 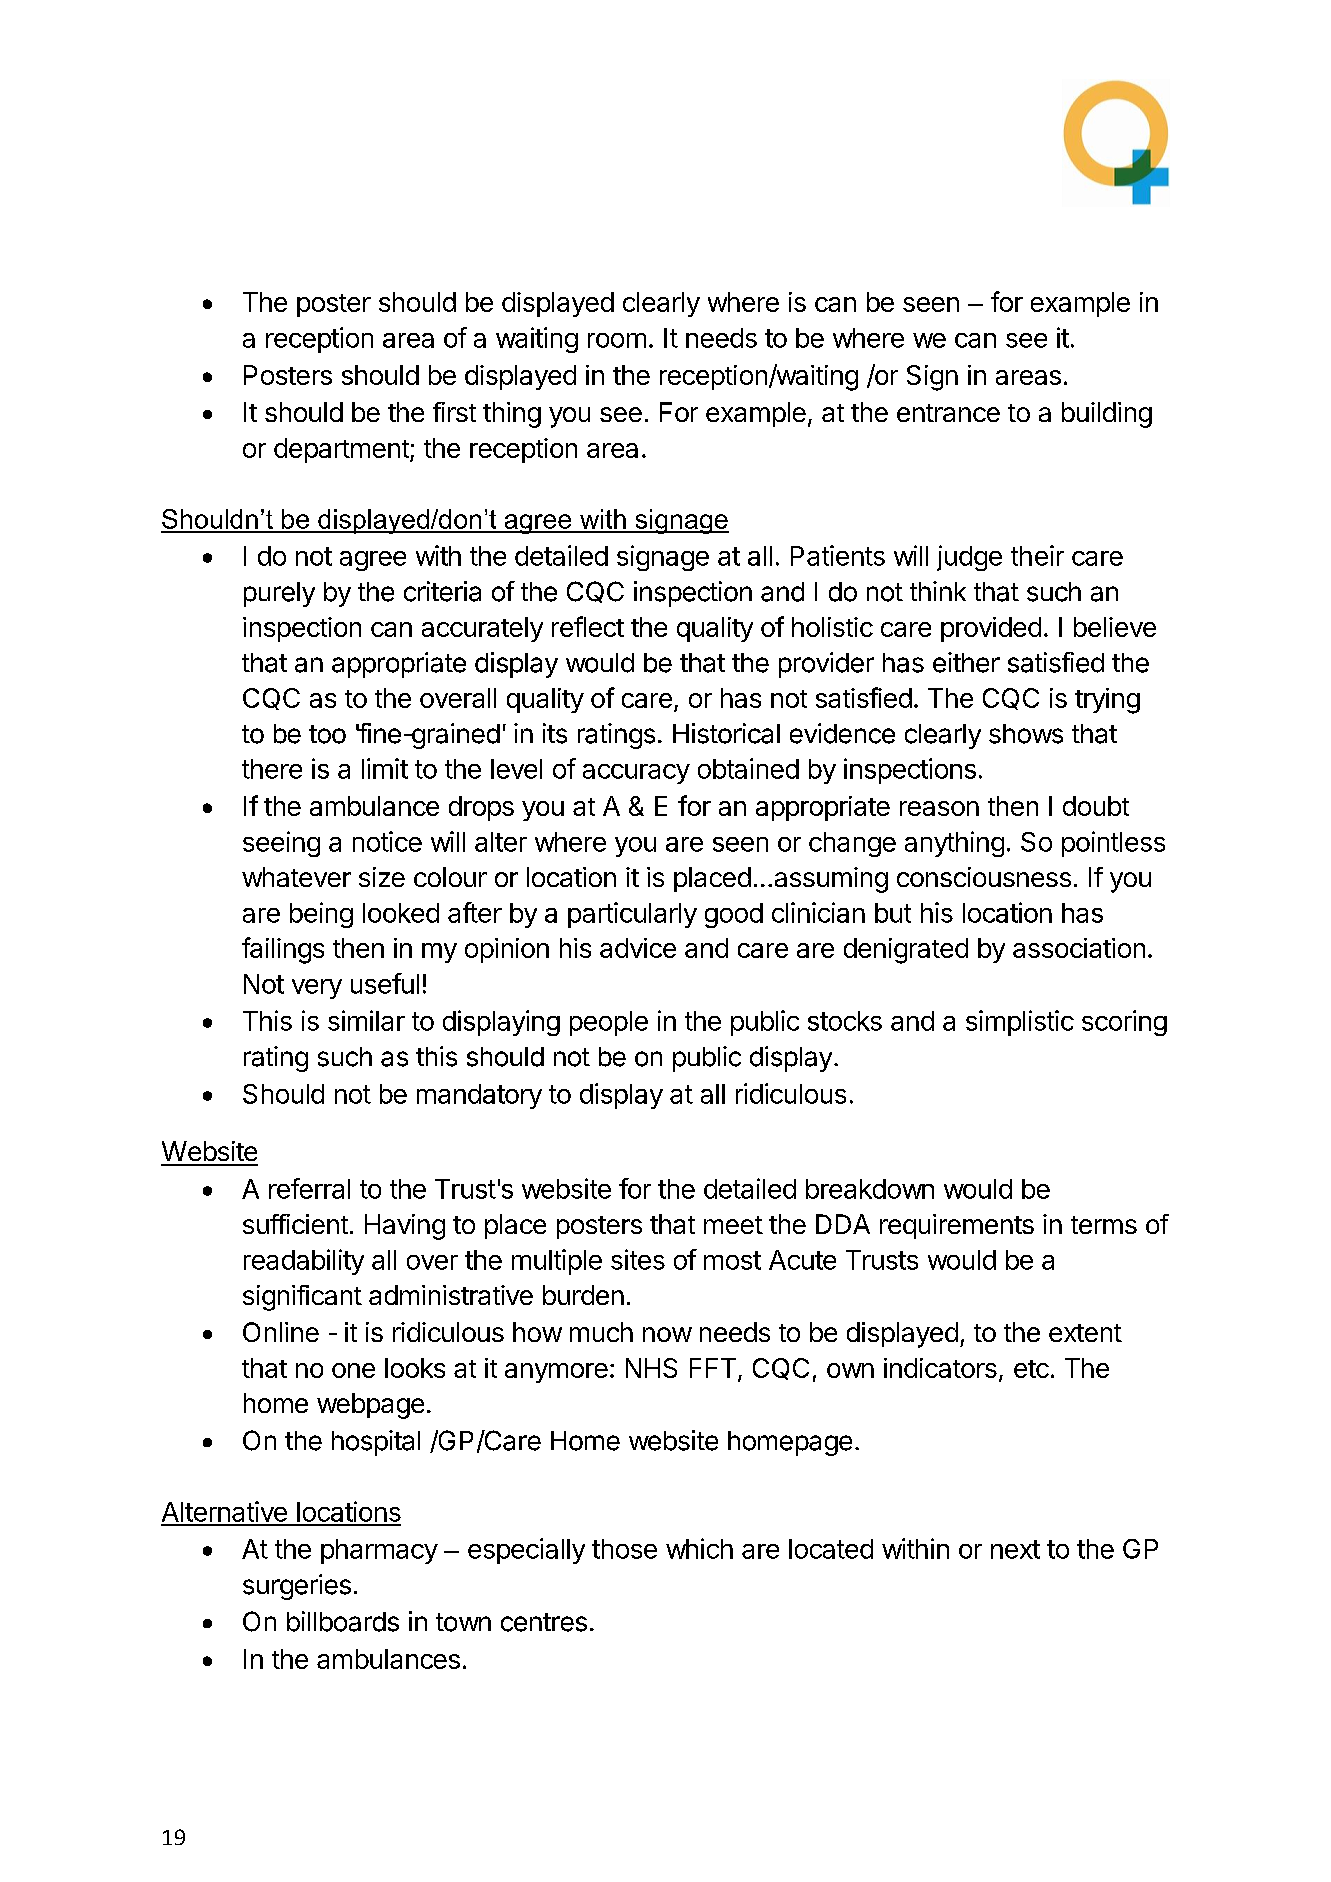 What do you see at coordinates (617, 340) in the image?
I see `room` at bounding box center [617, 340].
